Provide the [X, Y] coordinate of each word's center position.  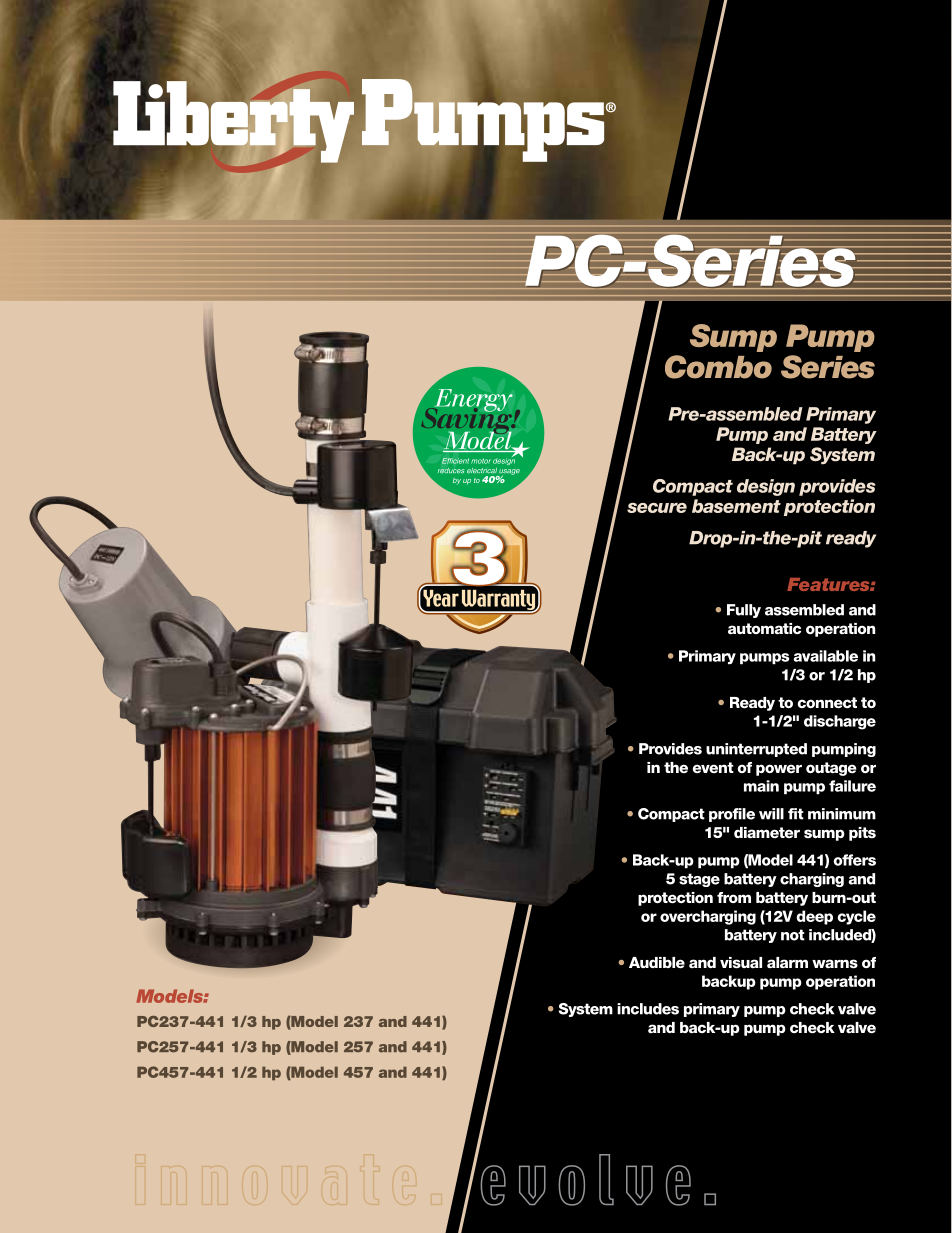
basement [736, 506]
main [761, 786]
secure [657, 508]
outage [831, 769]
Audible [657, 963]
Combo [718, 367]
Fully [744, 611]
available [825, 656]
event [713, 768]
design [766, 487]
